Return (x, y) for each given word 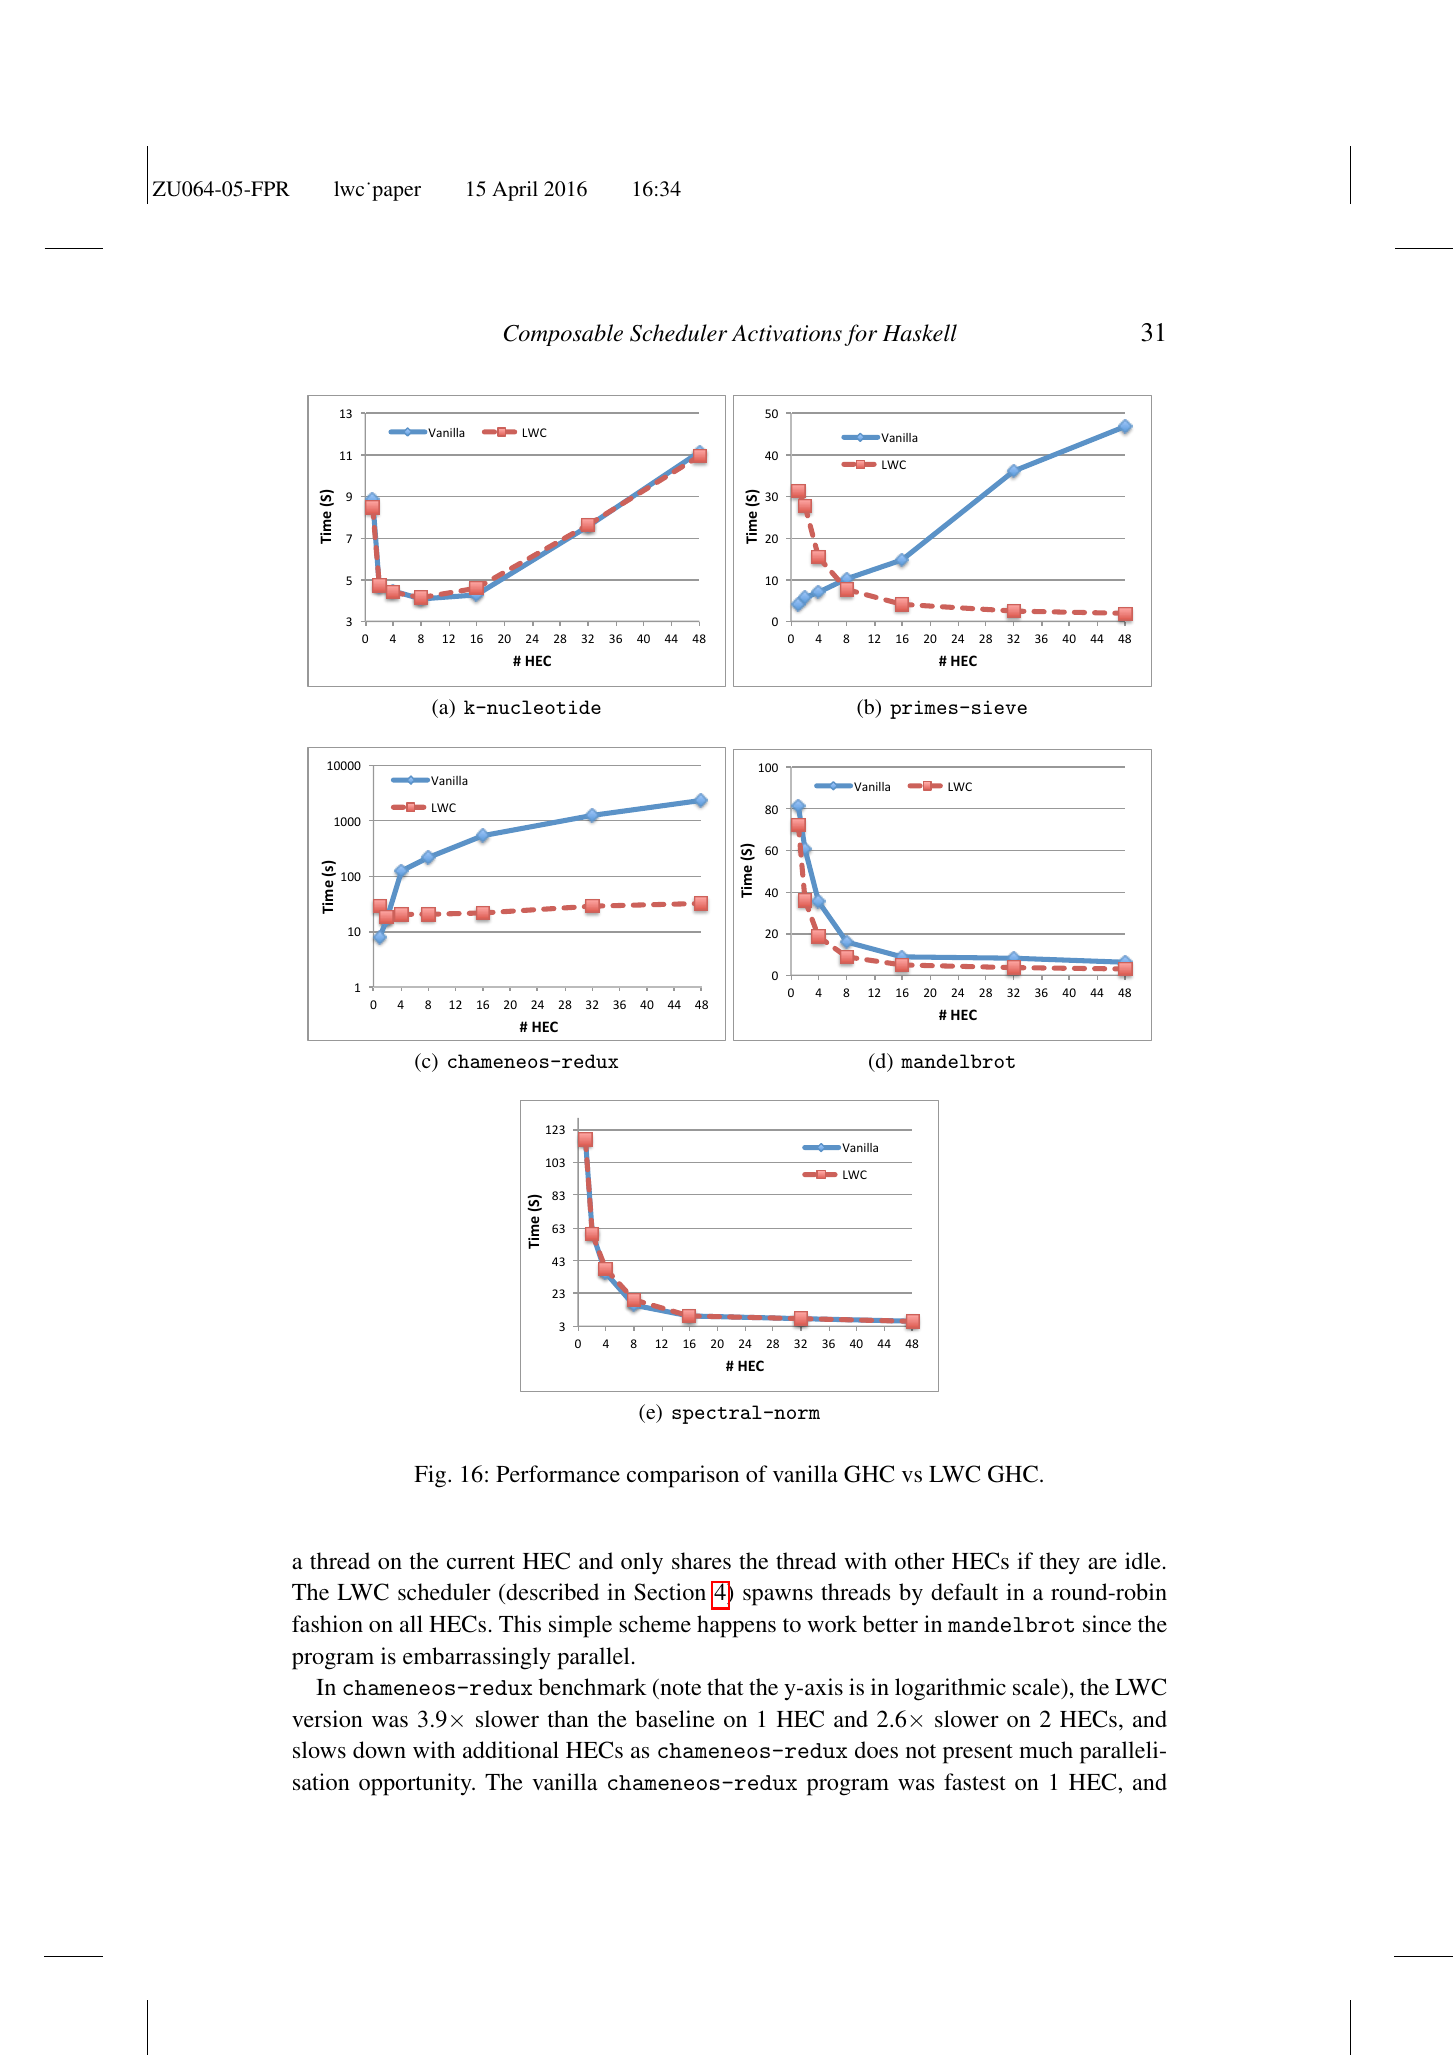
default (964, 1591)
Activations (786, 333)
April (515, 191)
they (1059, 1563)
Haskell (919, 333)
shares (701, 1560)
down (379, 1749)
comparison (683, 1476)
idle (1143, 1560)
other (920, 1560)
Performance (558, 1473)
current (481, 1562)
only (642, 1563)
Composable (563, 335)
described (551, 1593)
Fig (431, 1476)
